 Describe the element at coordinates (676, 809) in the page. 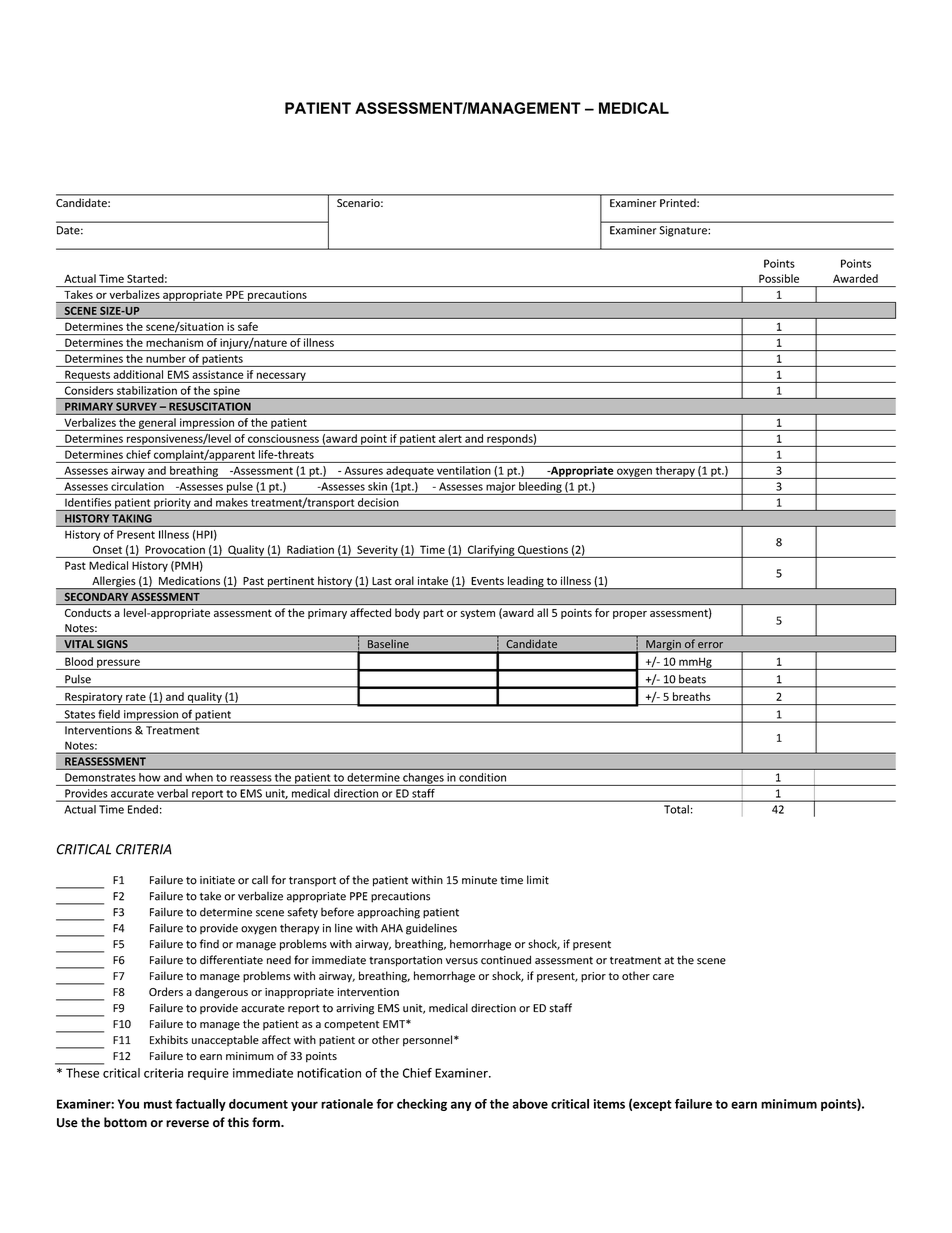

I see `Total` at that location.
